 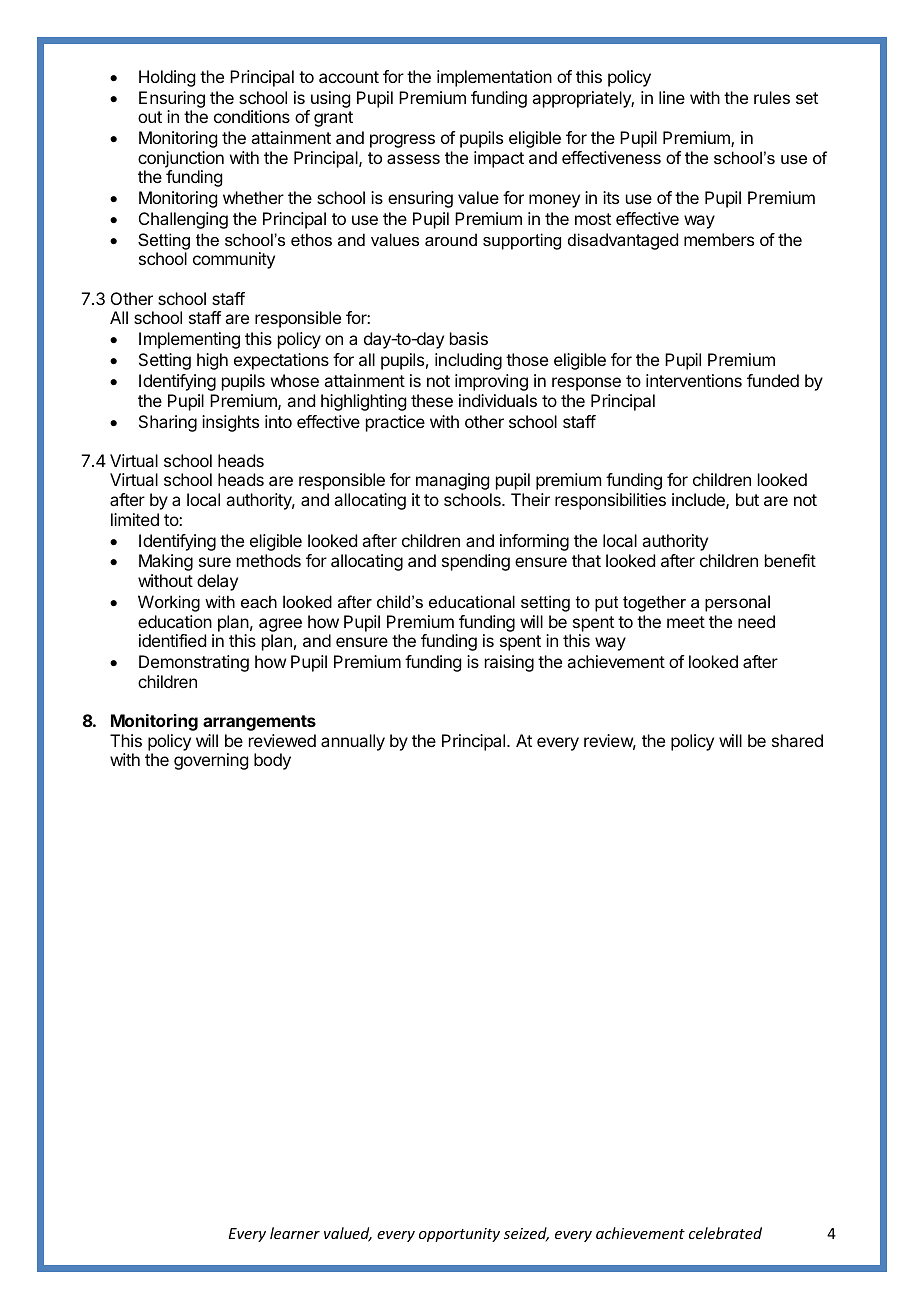 I want to click on conditions, so click(x=252, y=116).
